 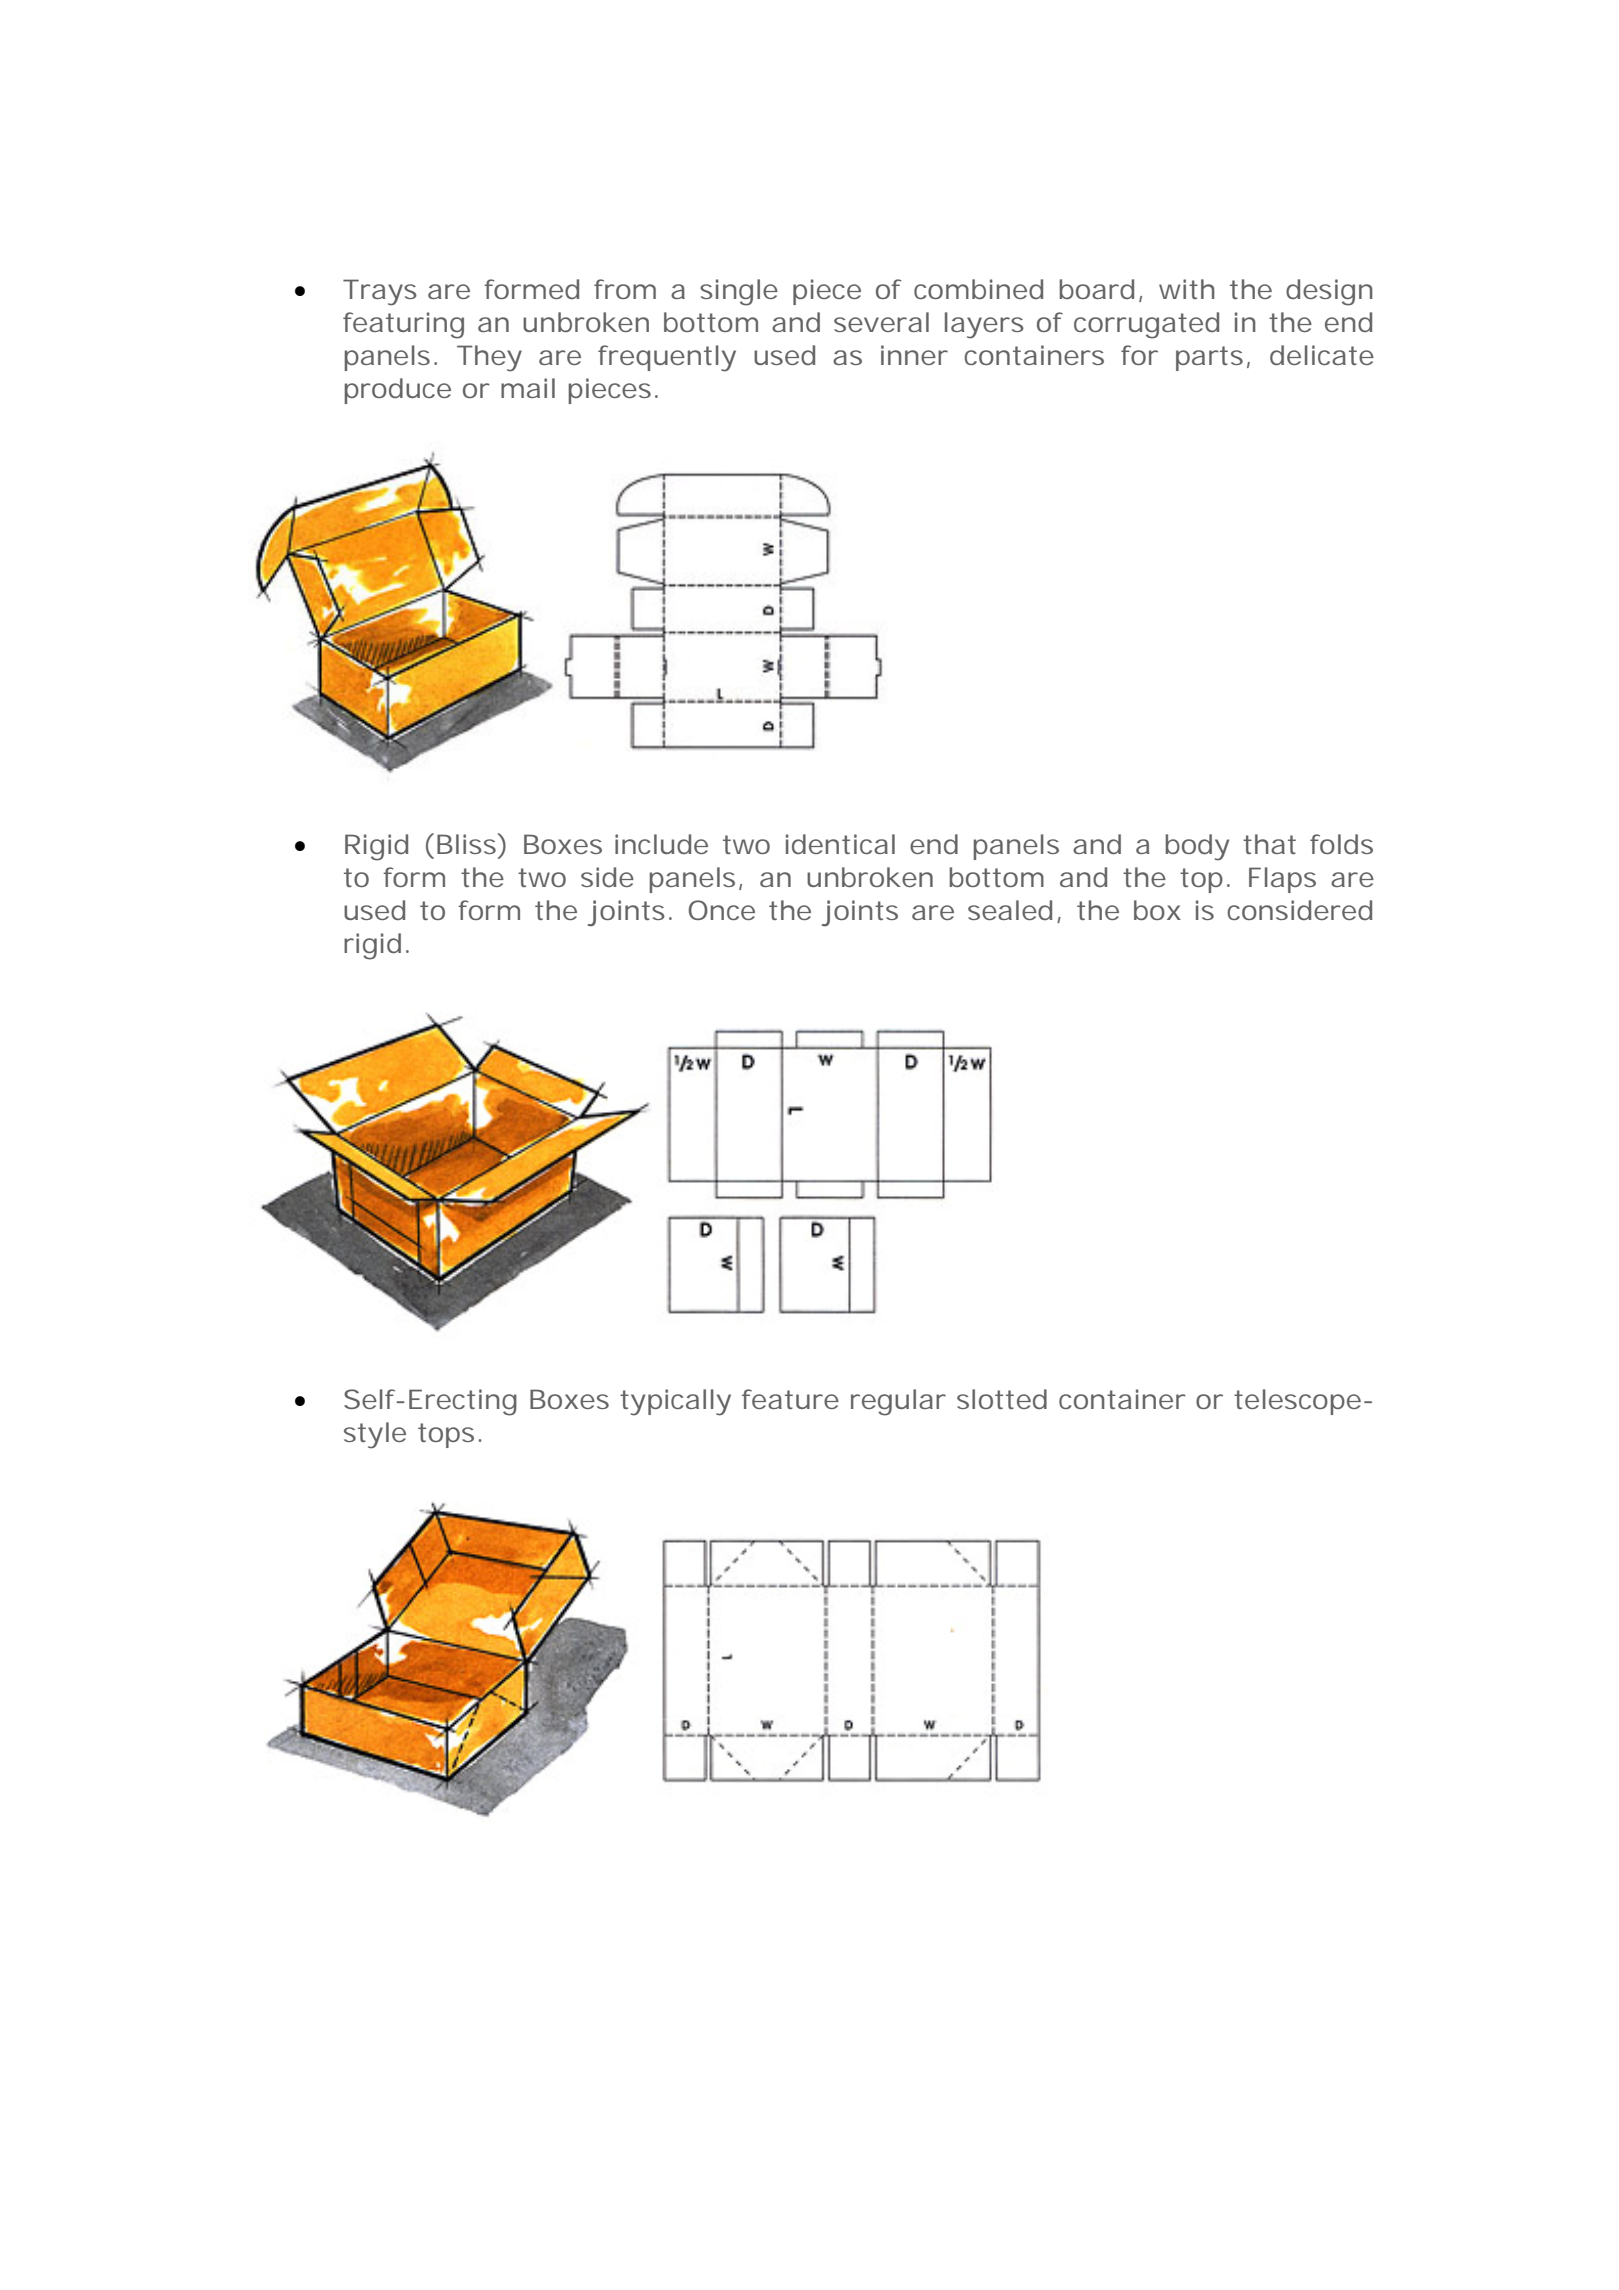 I want to click on body, so click(x=1197, y=847).
